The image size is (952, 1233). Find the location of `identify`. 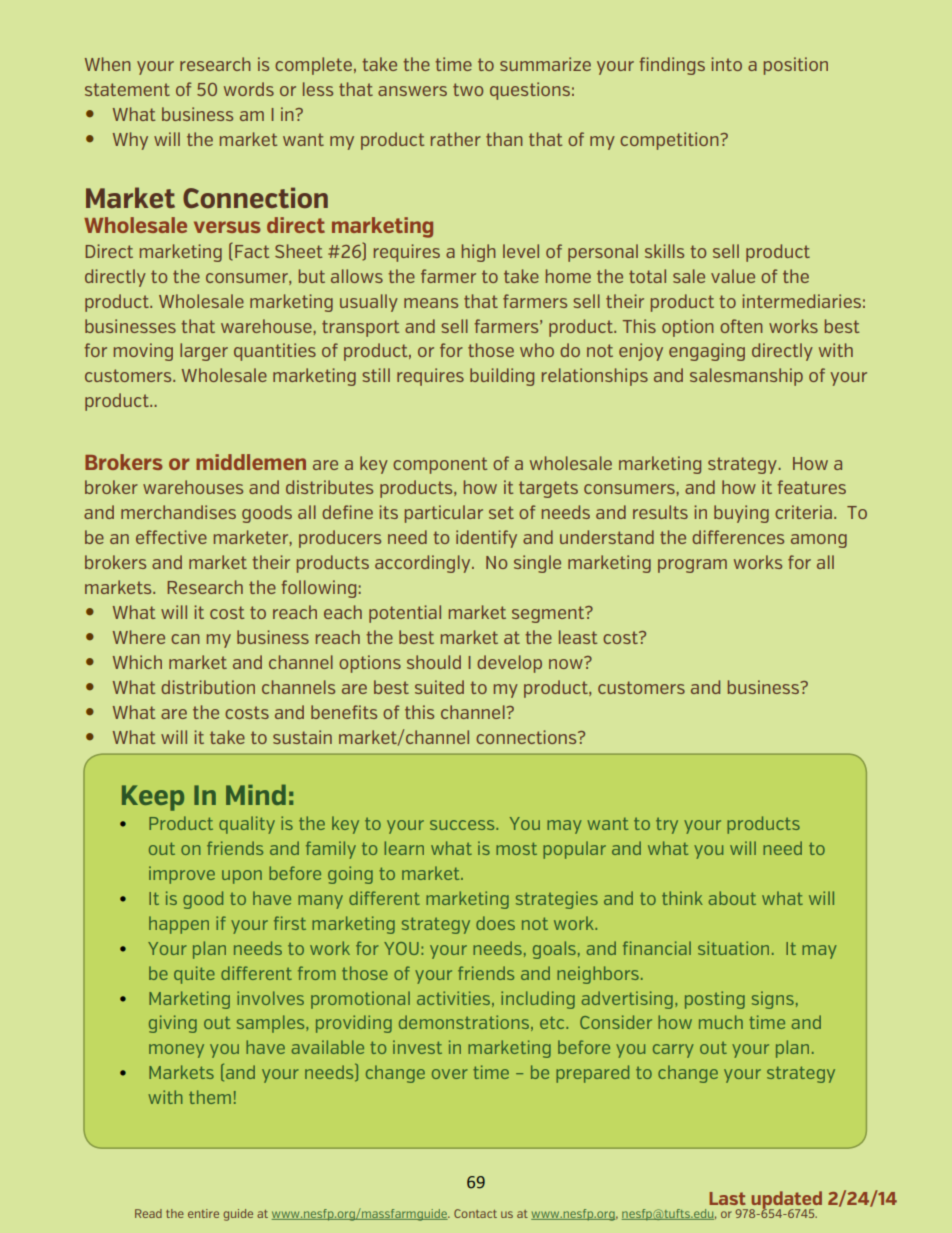

identify is located at coordinates (486, 539).
